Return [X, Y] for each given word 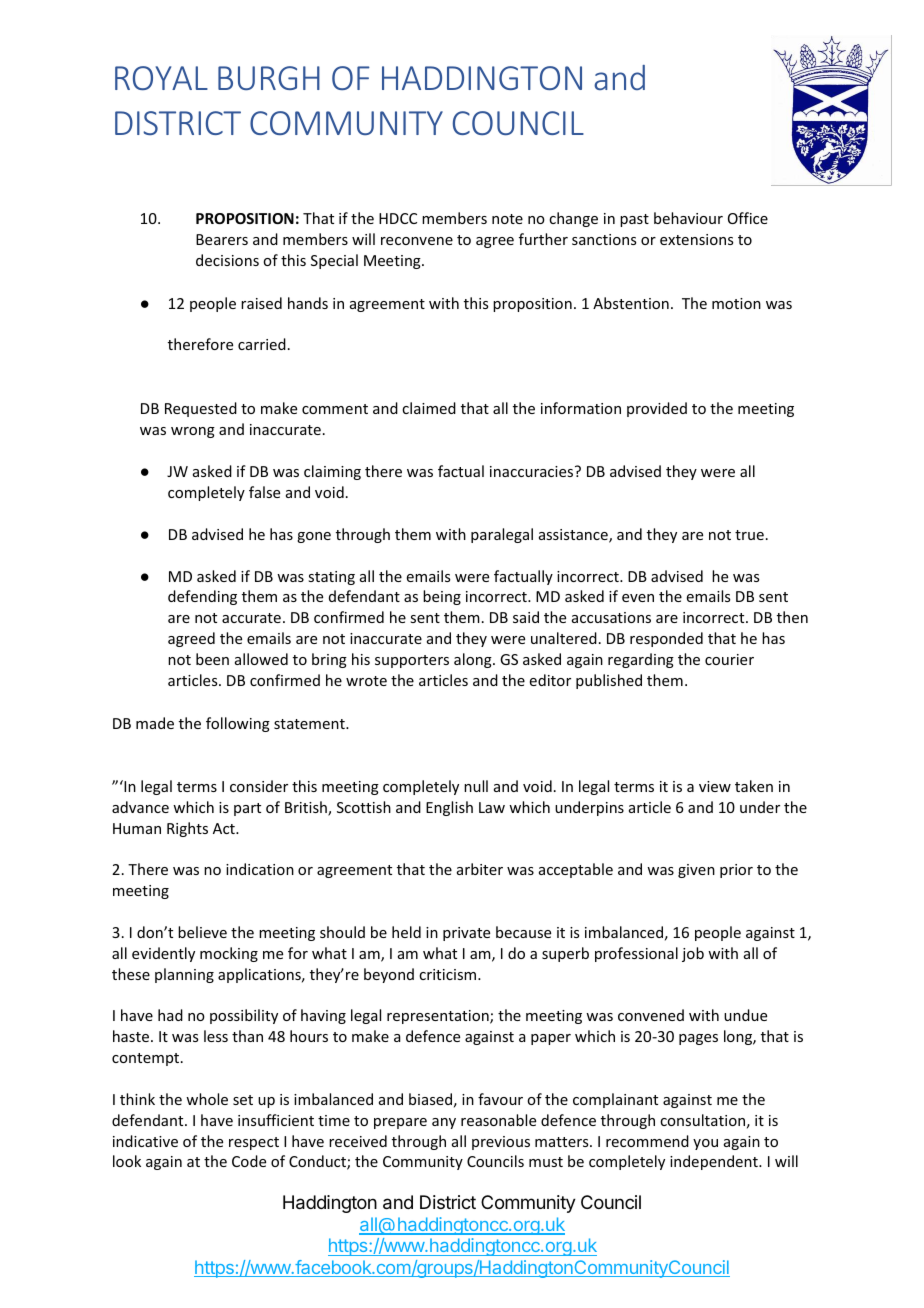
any [444, 1123]
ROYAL [161, 78]
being [442, 597]
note [507, 219]
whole [207, 1099]
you [705, 1144]
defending [202, 597]
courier [729, 659]
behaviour [688, 218]
